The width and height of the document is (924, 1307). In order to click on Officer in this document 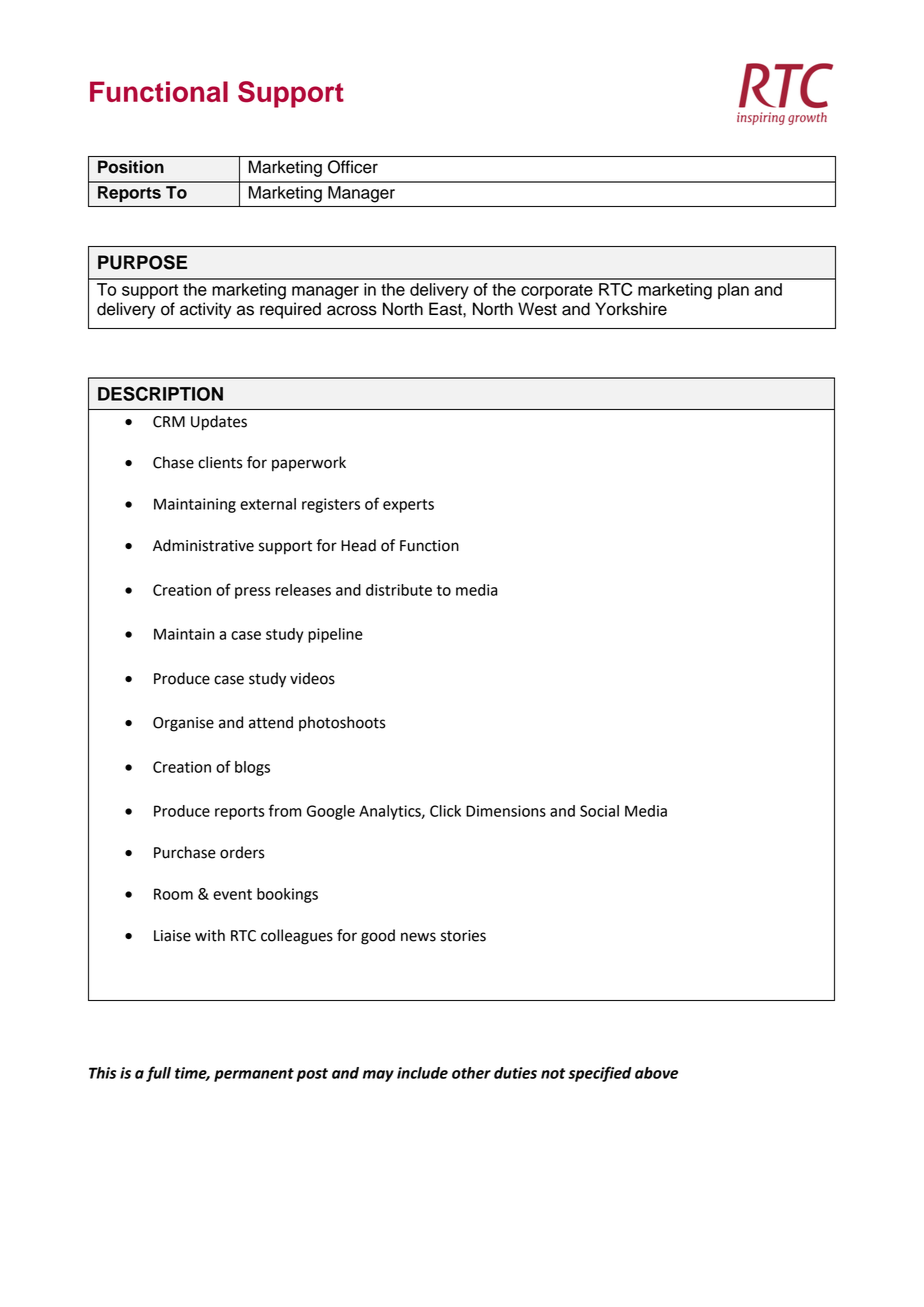, I will do `click(353, 167)`.
